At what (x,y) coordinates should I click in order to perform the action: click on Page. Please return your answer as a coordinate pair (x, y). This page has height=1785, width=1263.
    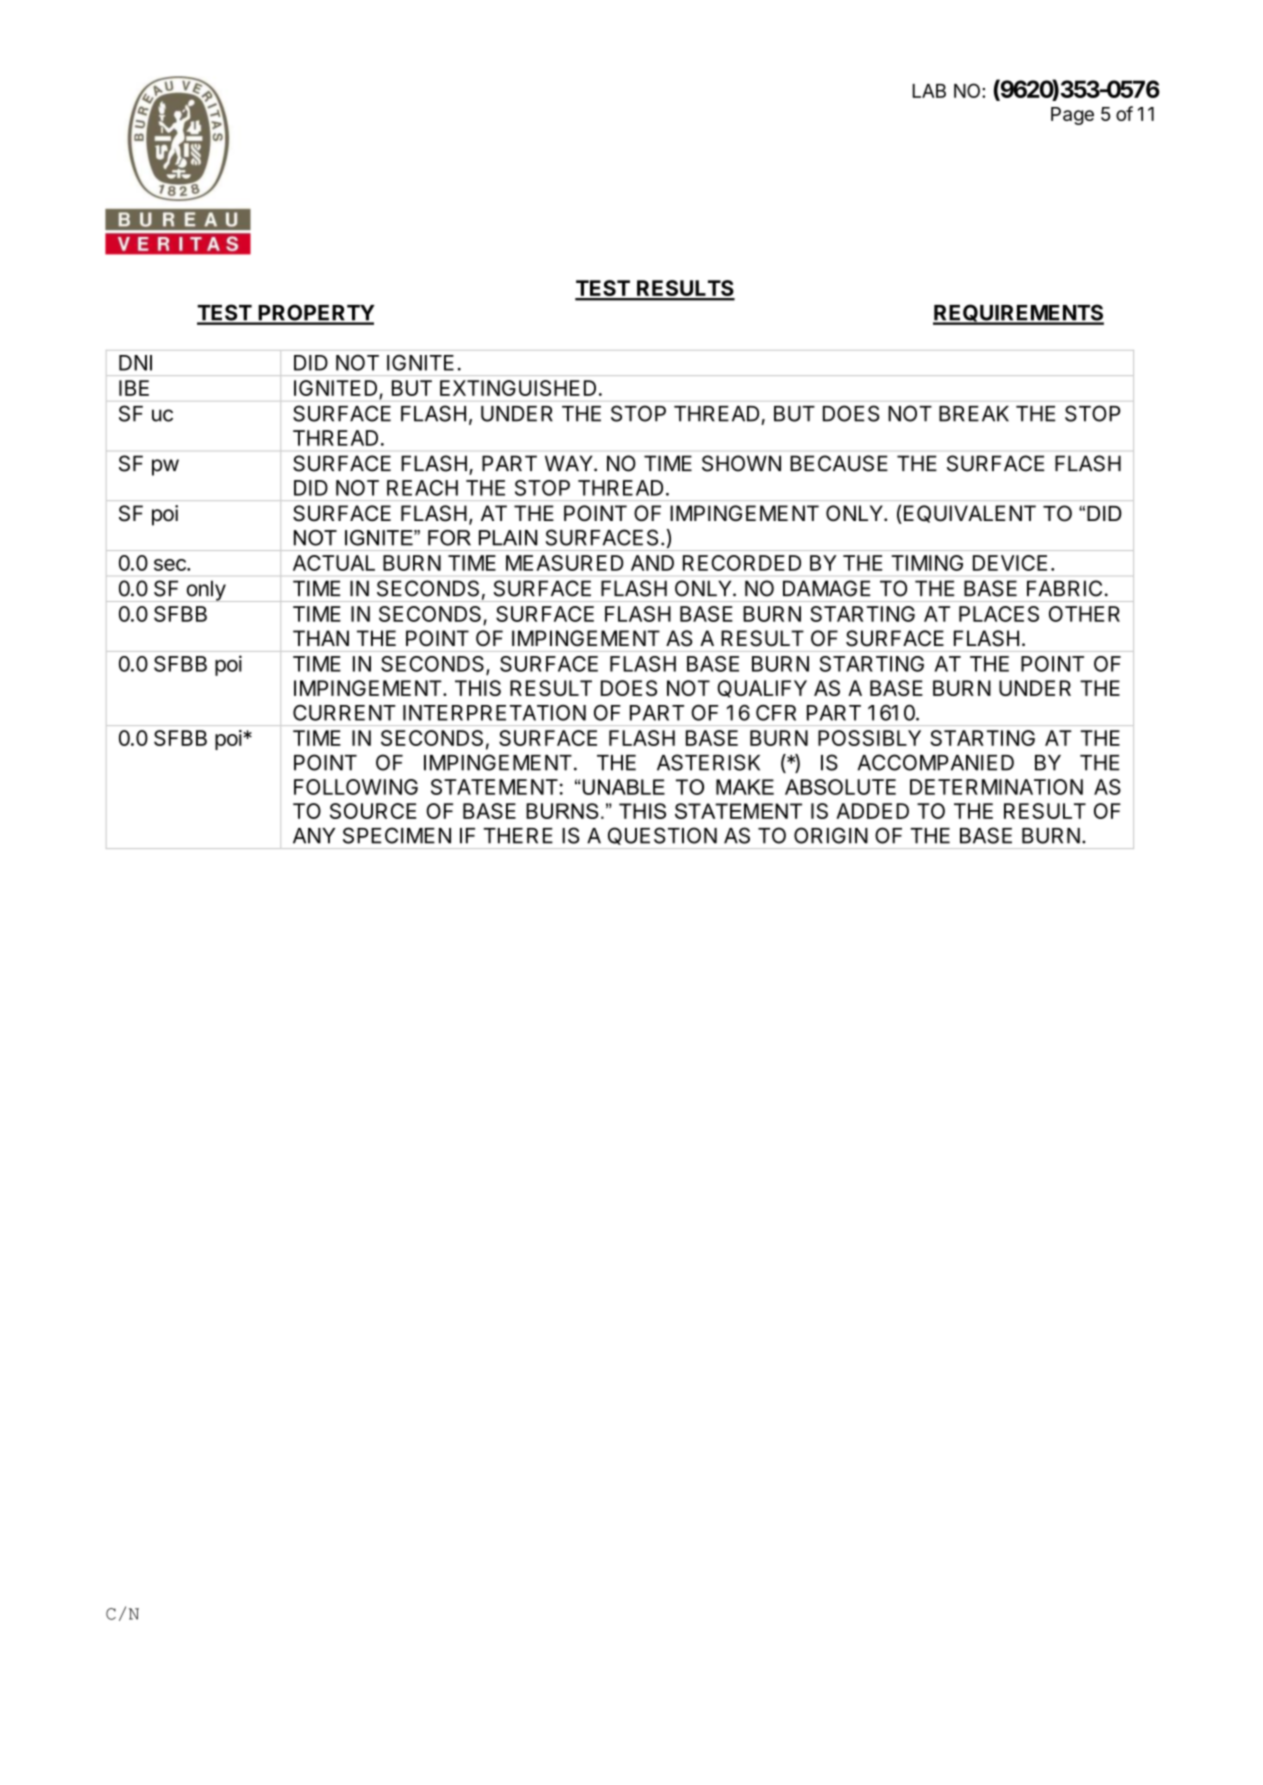
    Looking at the image, I should click on (1072, 116).
